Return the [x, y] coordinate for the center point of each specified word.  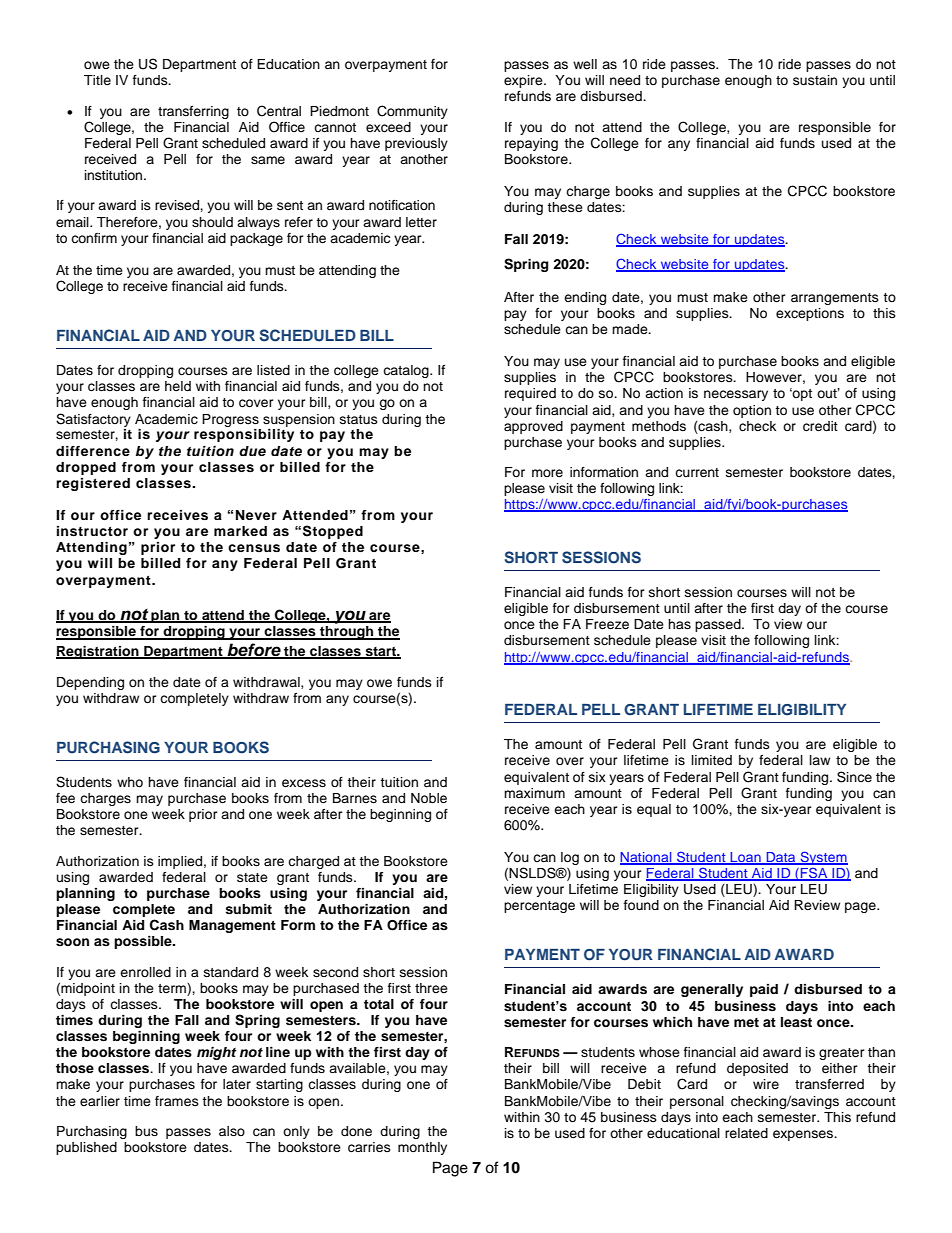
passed [719, 625]
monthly [422, 1148]
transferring [193, 112]
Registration [98, 652]
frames [177, 1101]
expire [524, 81]
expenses [804, 1135]
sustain [815, 80]
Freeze [607, 624]
